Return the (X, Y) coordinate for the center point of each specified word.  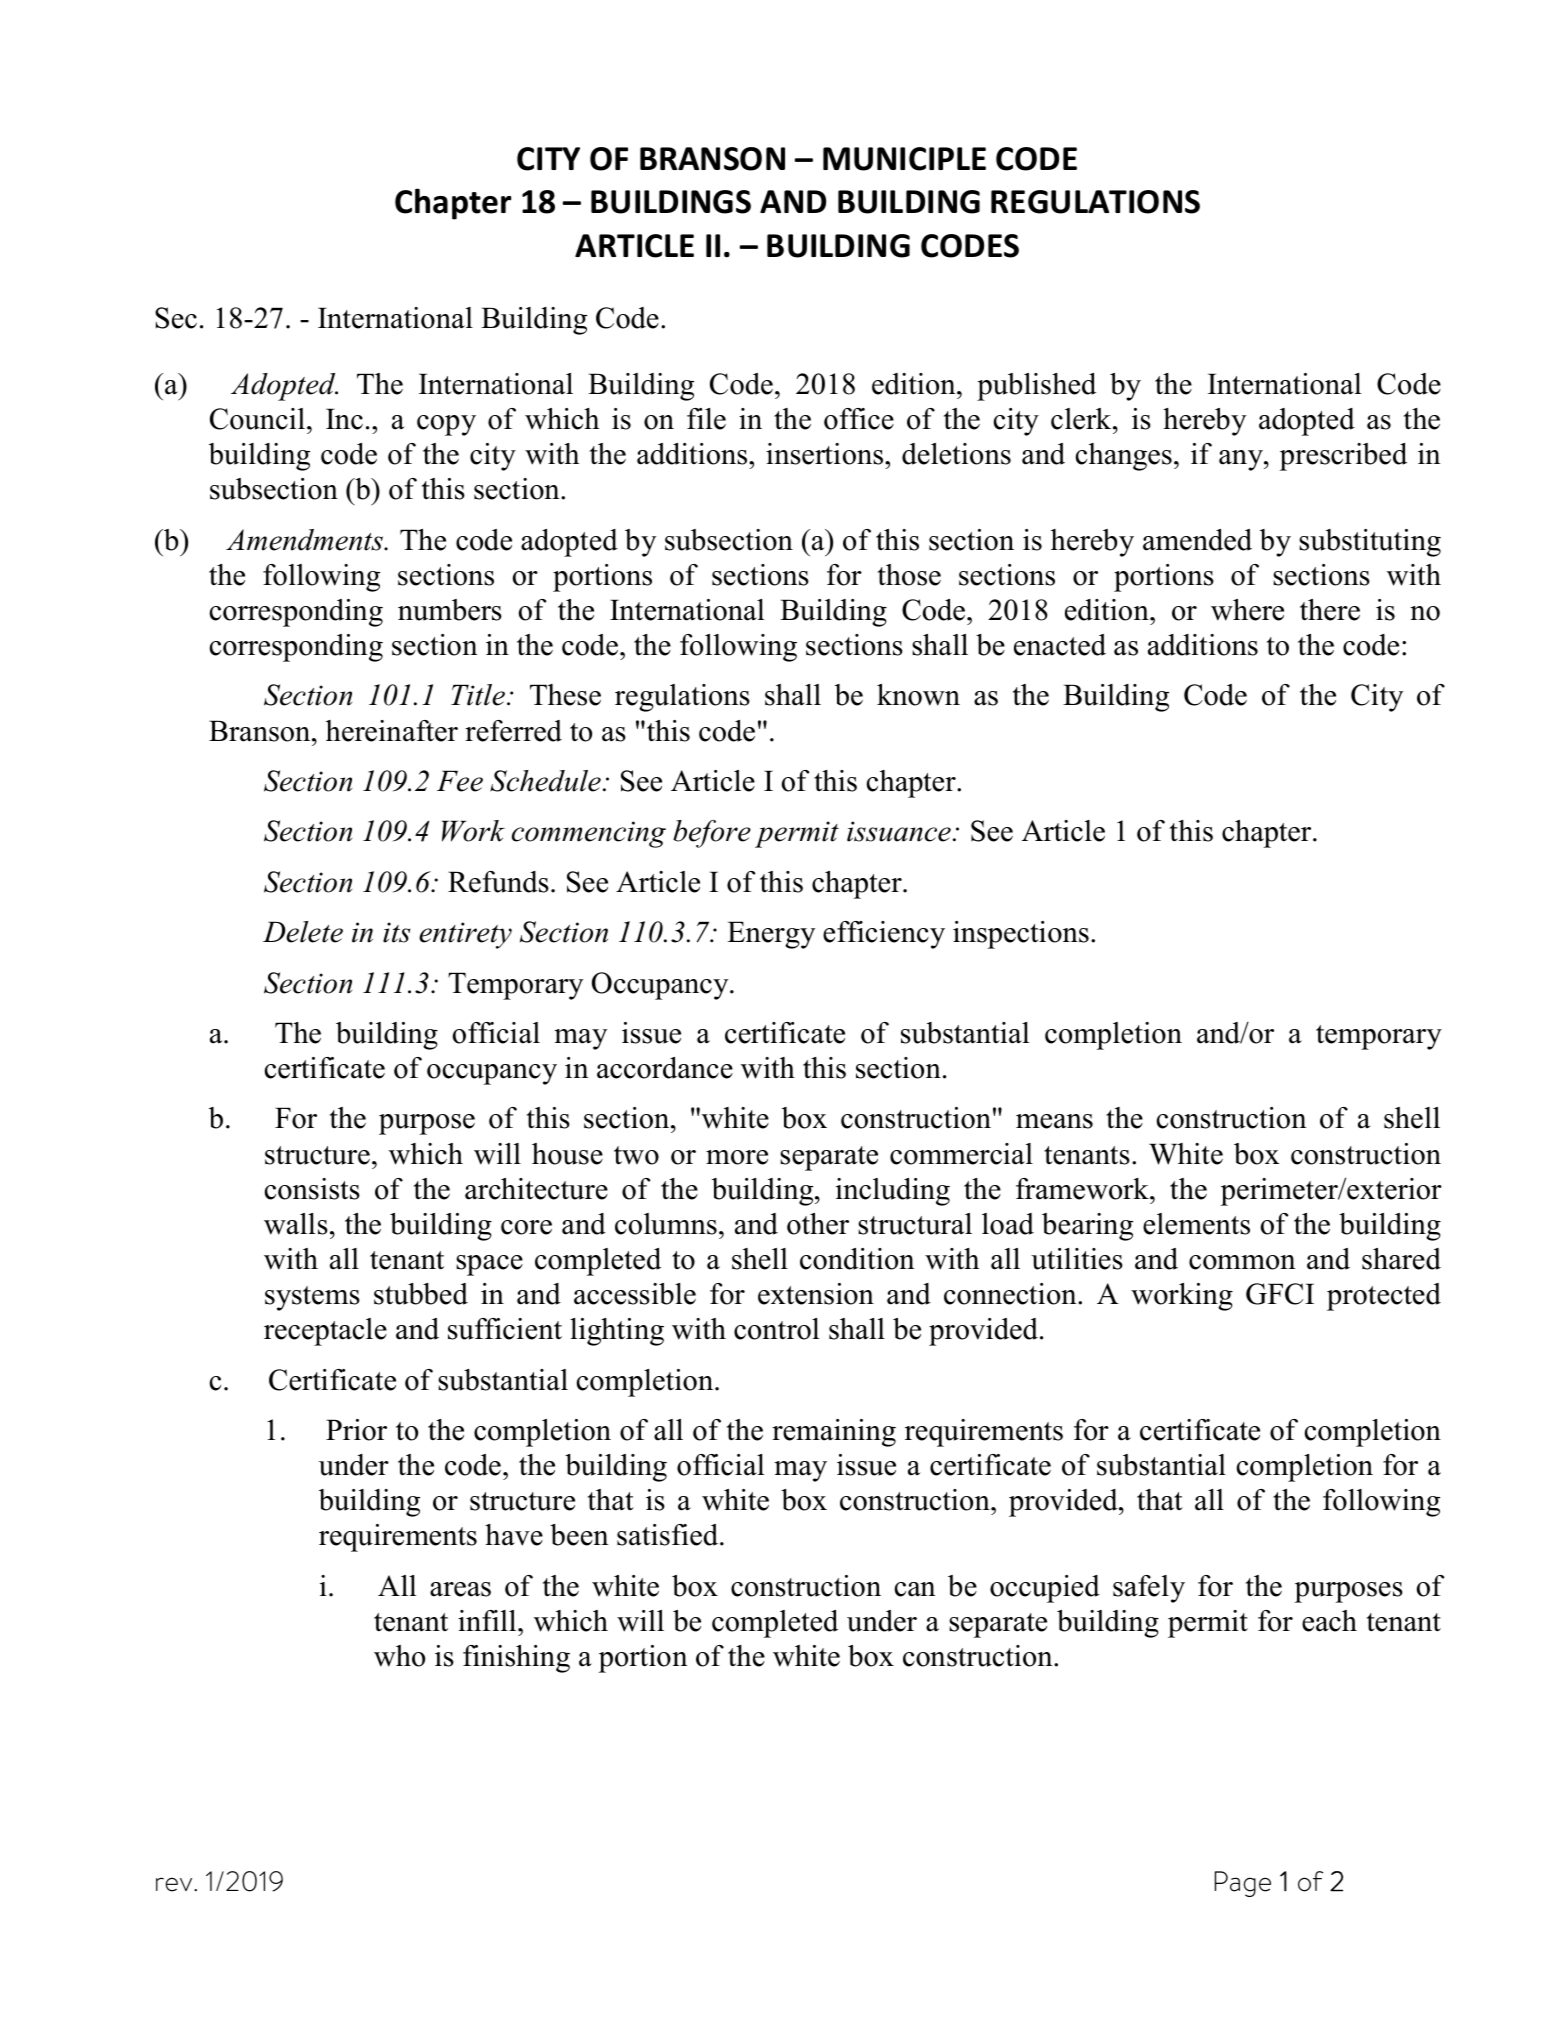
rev (175, 1884)
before (712, 834)
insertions (826, 454)
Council (257, 419)
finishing (516, 1659)
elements (1196, 1224)
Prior (356, 1430)
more (737, 1157)
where (1247, 610)
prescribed (1343, 457)
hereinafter (392, 731)
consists (312, 1189)
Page (1243, 1884)
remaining (834, 1433)
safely (1149, 1589)
